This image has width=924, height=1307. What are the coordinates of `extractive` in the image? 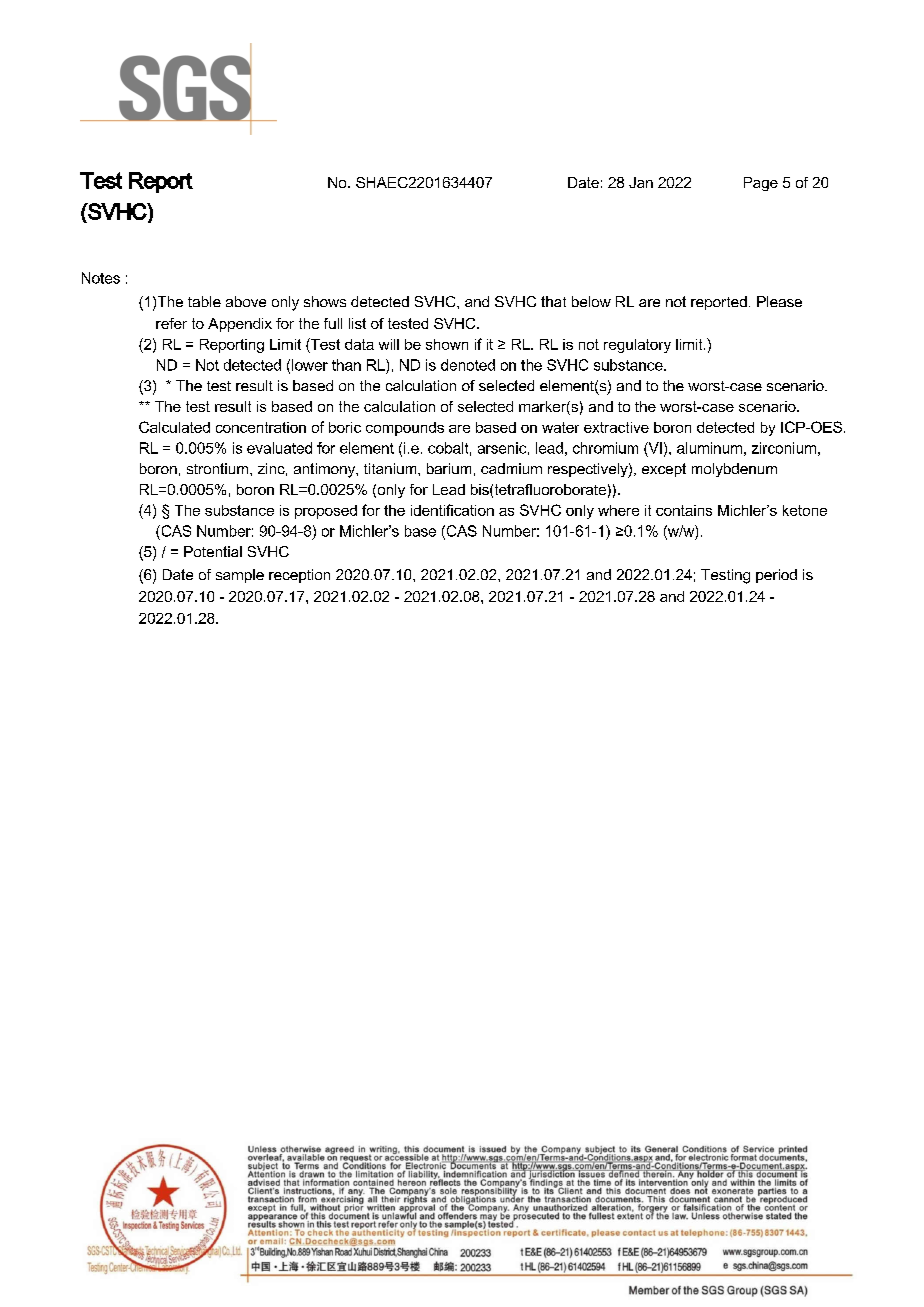 It's located at (616, 427).
